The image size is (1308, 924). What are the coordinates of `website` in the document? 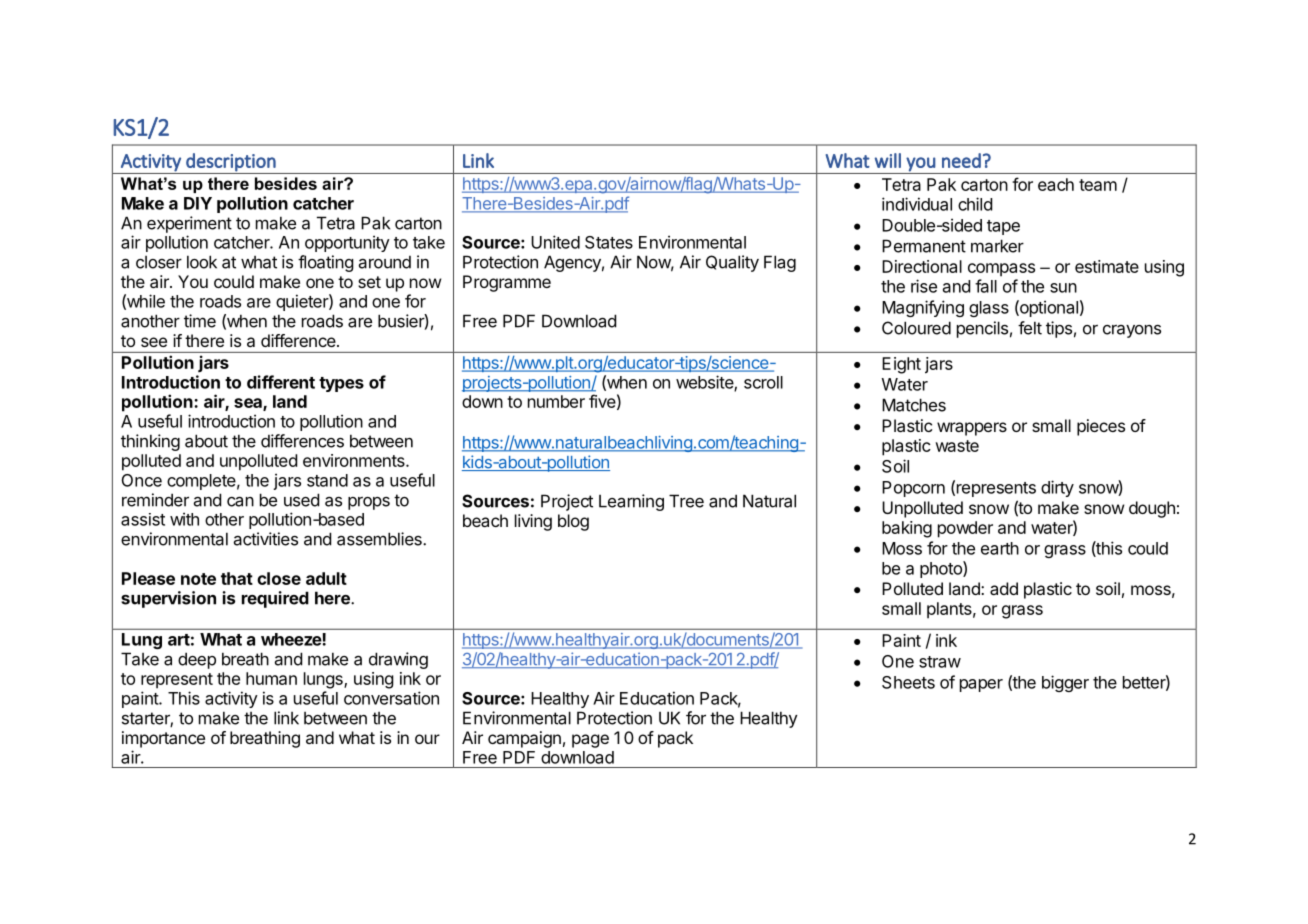 It's located at (705, 383).
